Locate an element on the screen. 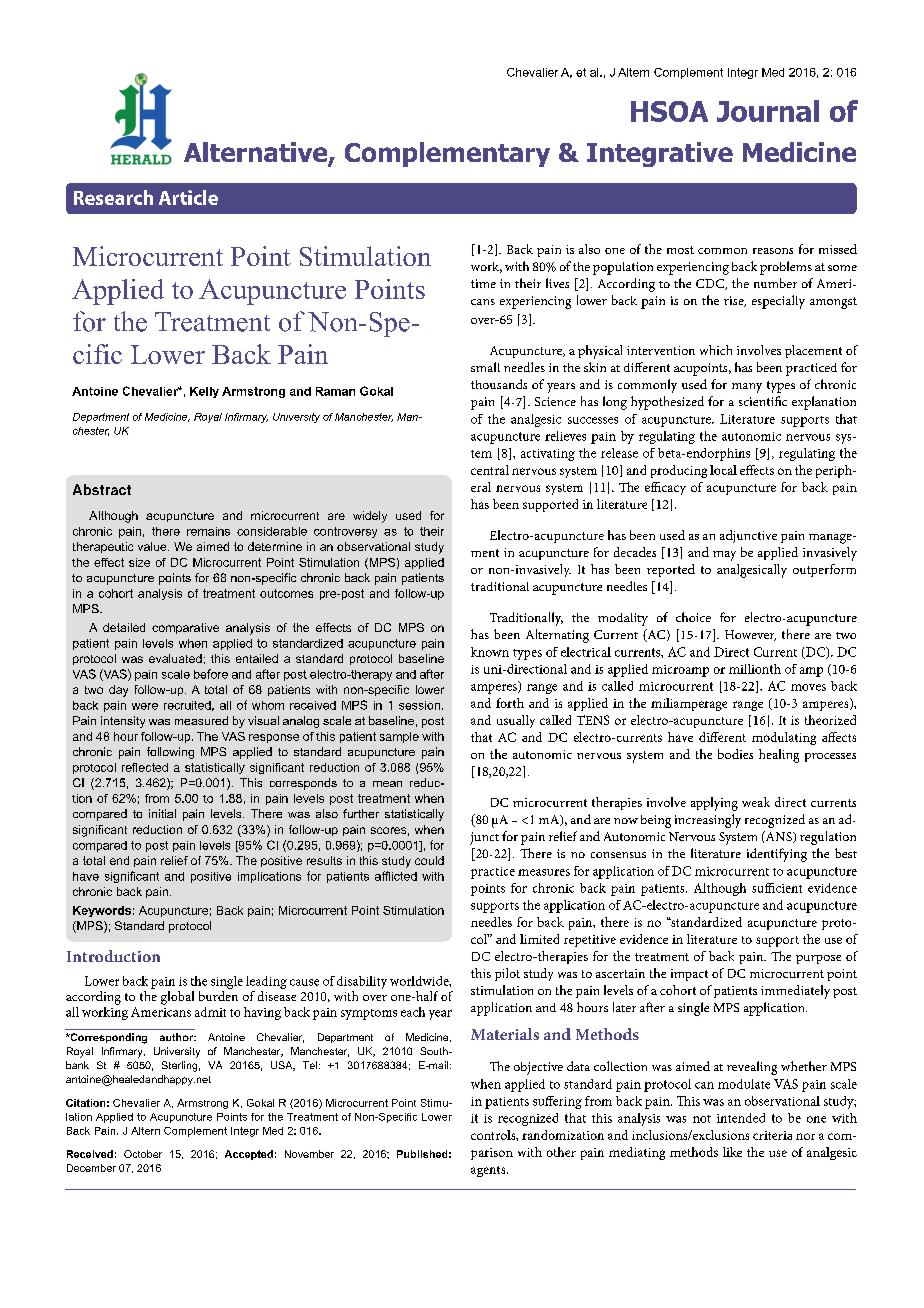 The height and width of the screenshot is (1308, 924). Article is located at coordinates (188, 197).
